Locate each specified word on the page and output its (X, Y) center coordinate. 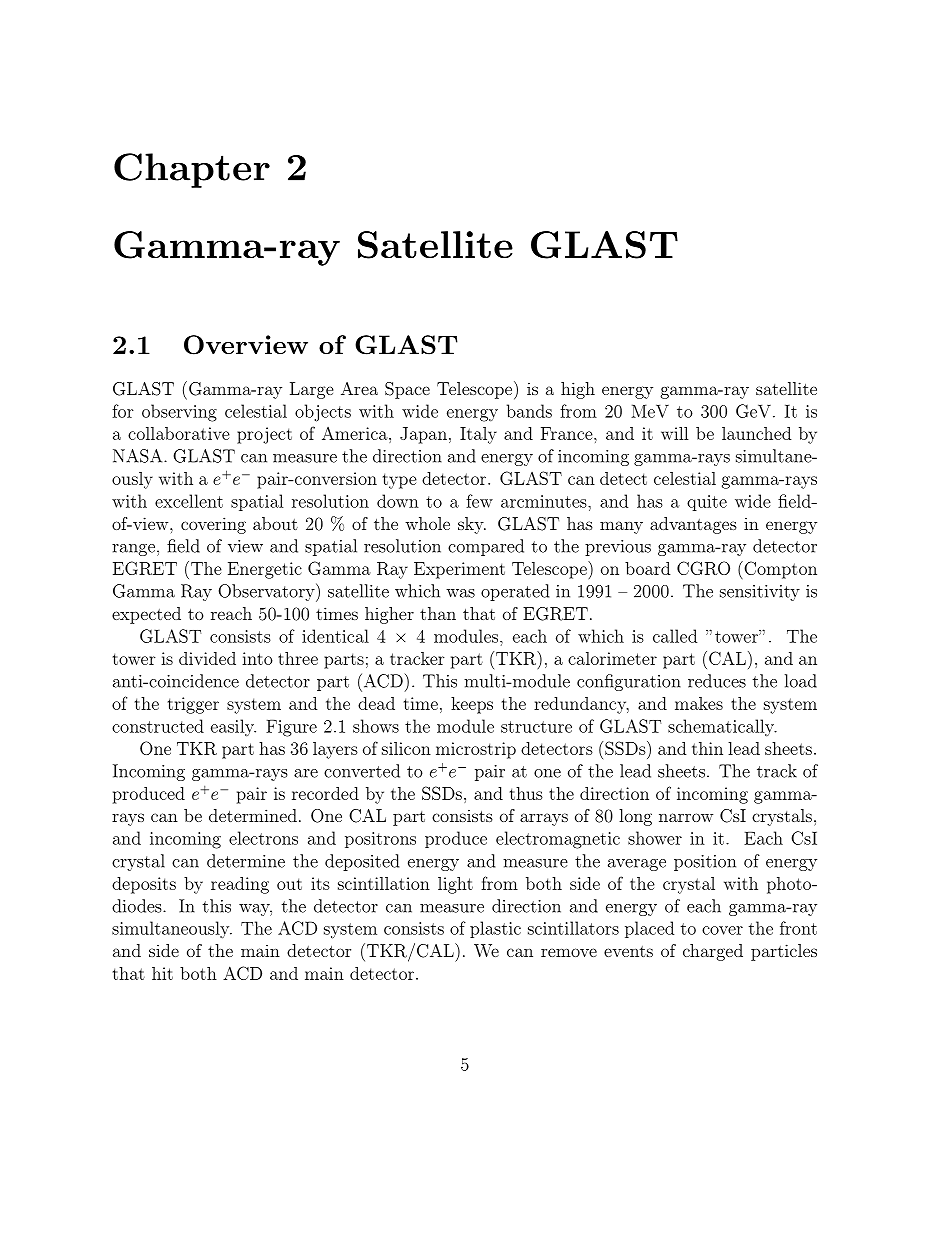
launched (756, 433)
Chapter (192, 170)
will (675, 433)
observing (179, 413)
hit (162, 973)
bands (529, 411)
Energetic (265, 570)
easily (233, 727)
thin (707, 748)
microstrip (476, 750)
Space (407, 390)
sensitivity (760, 593)
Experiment (459, 570)
